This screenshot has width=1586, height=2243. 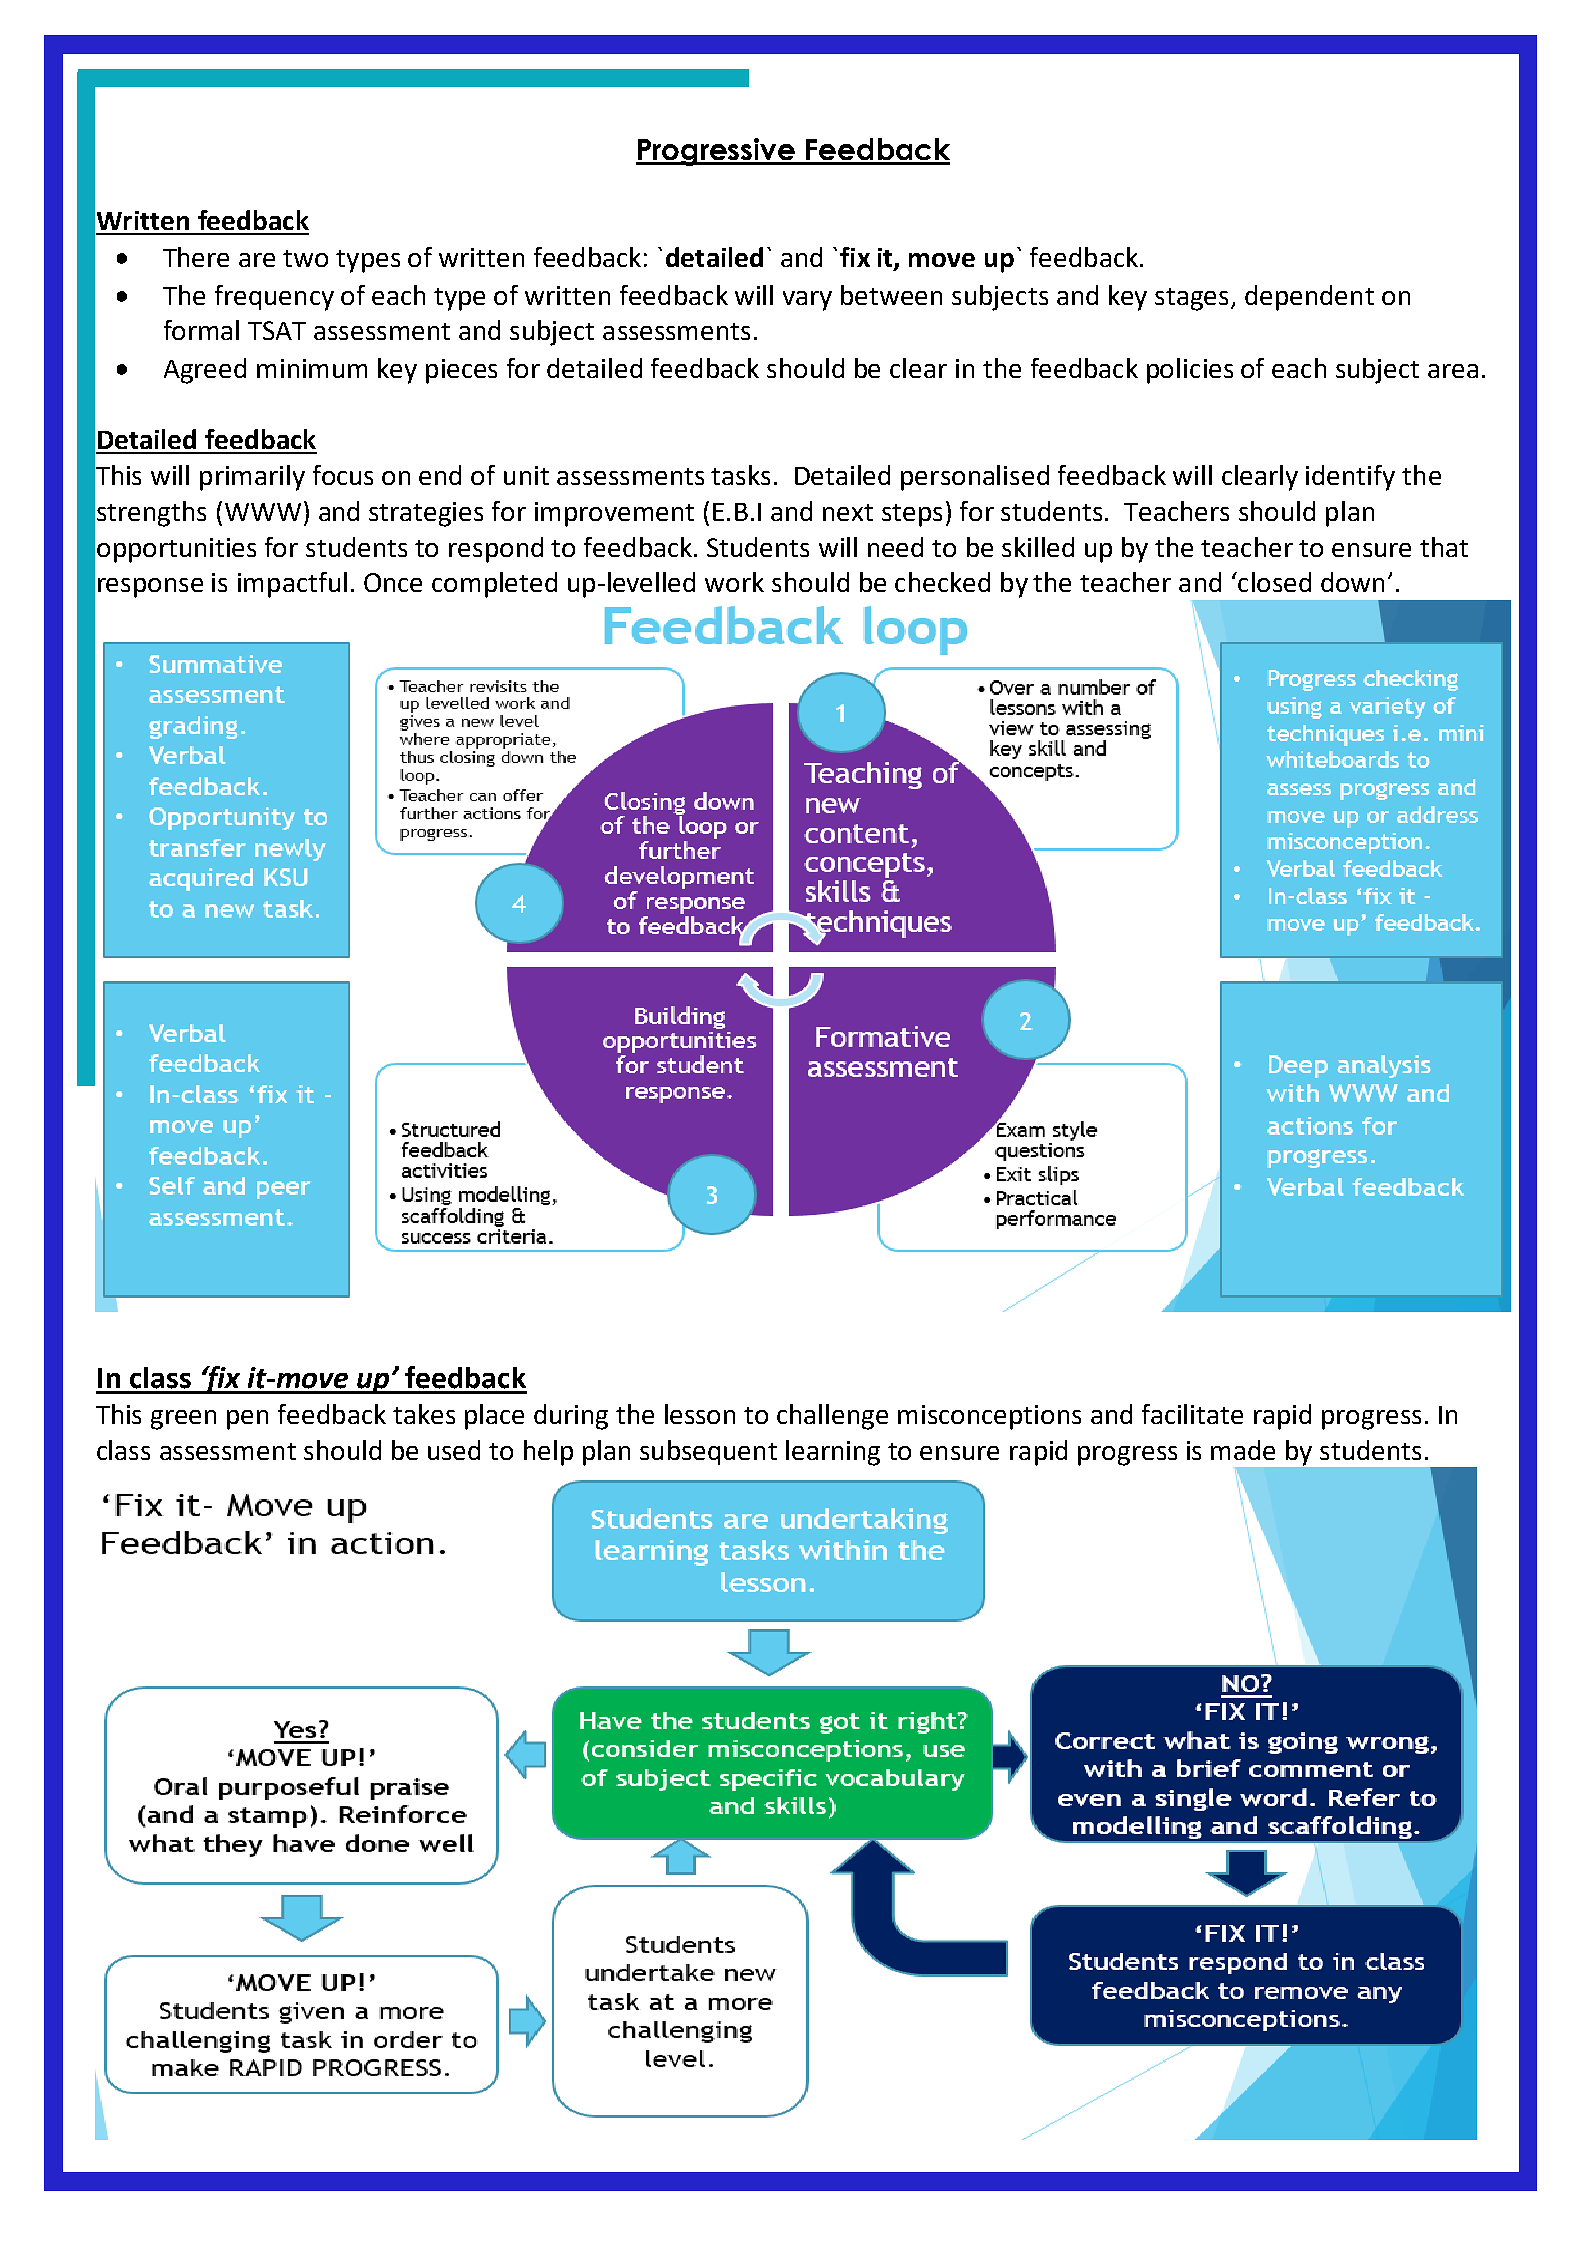 What do you see at coordinates (274, 298) in the screenshot?
I see `frequency` at bounding box center [274, 298].
